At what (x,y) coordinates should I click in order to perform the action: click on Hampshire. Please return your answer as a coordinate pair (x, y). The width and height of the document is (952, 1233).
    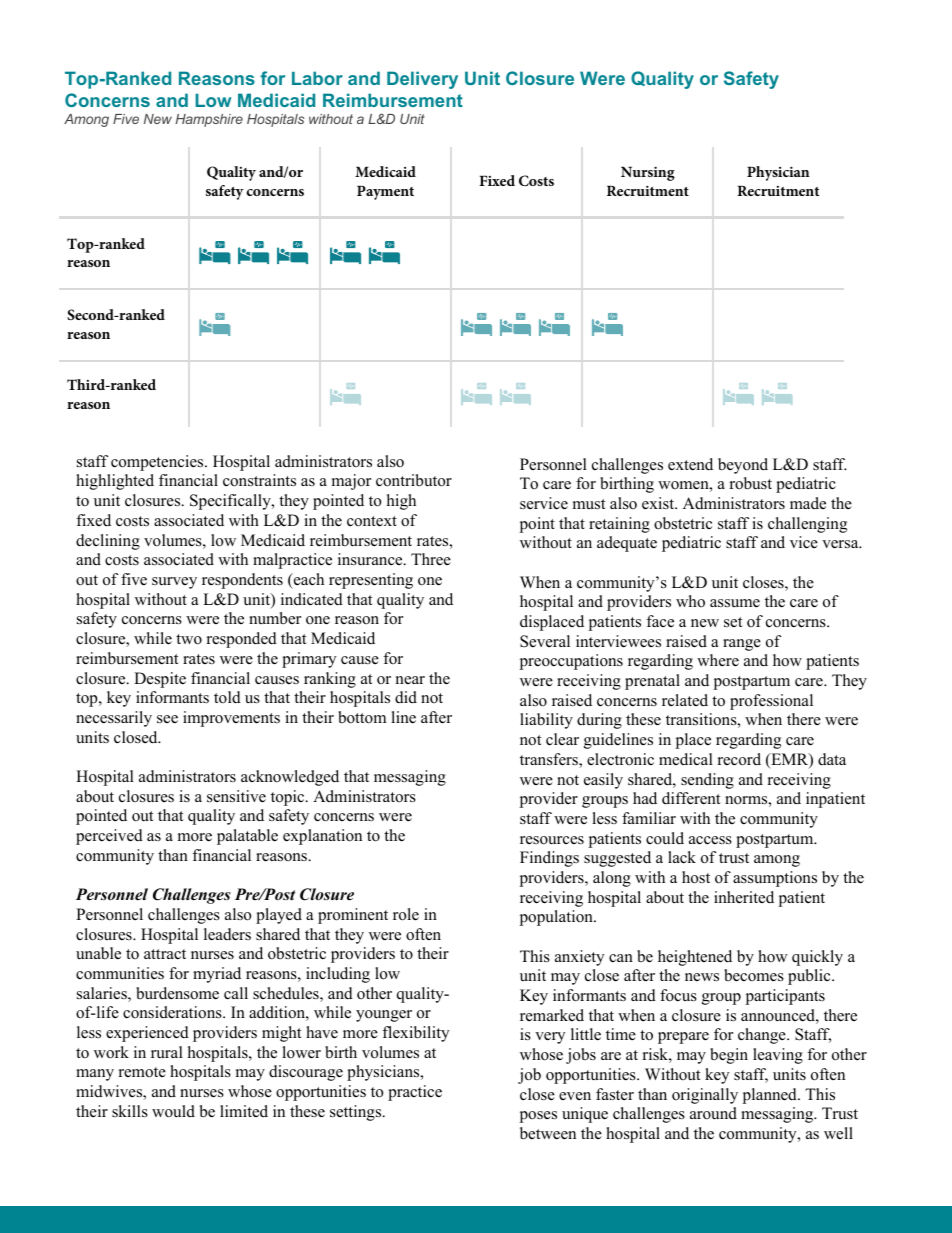
    Looking at the image, I should click on (209, 120).
